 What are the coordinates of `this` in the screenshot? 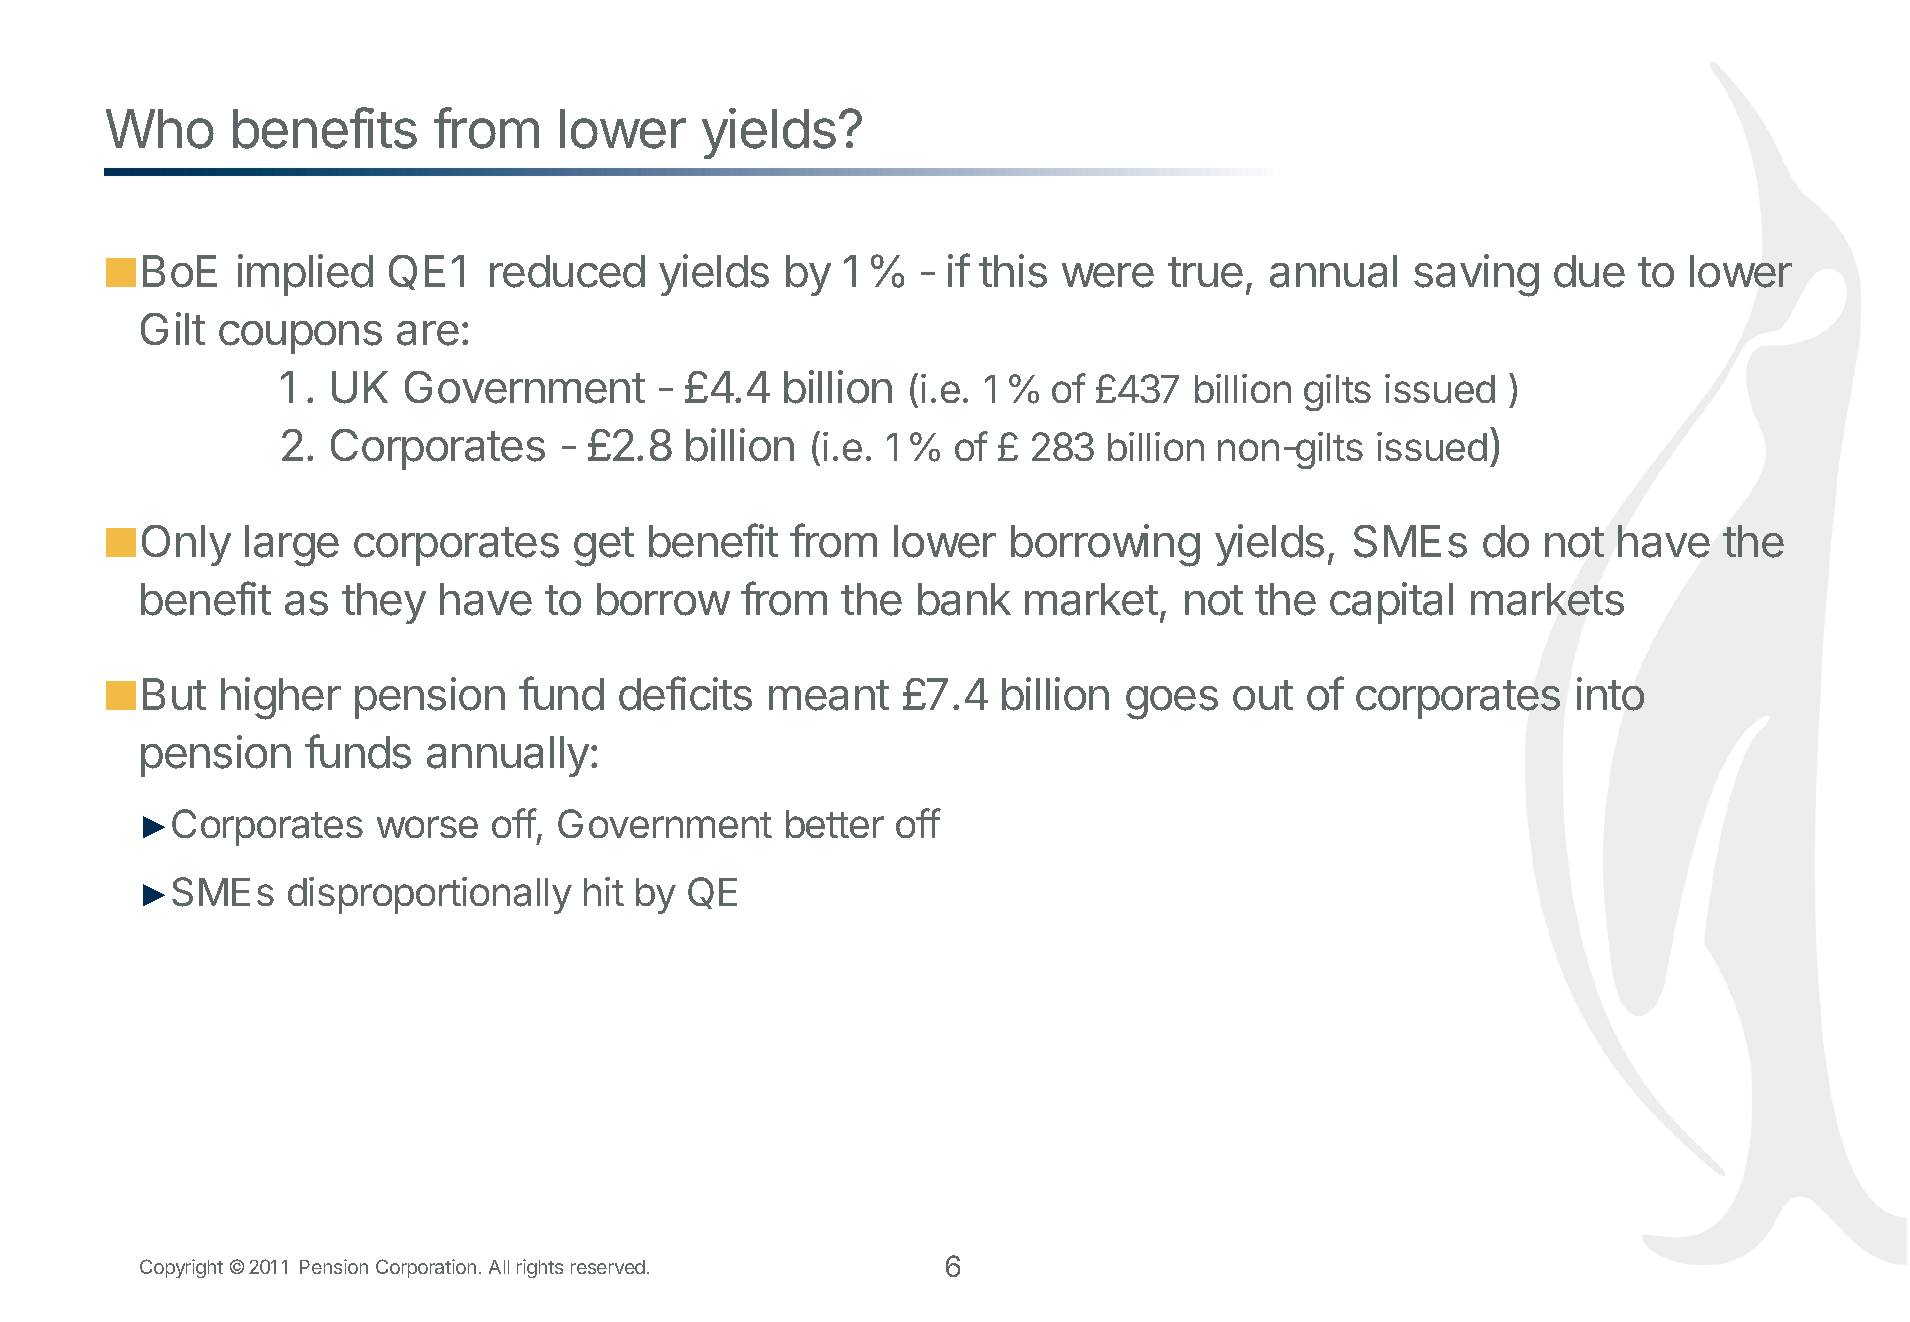 It's located at (1013, 271).
